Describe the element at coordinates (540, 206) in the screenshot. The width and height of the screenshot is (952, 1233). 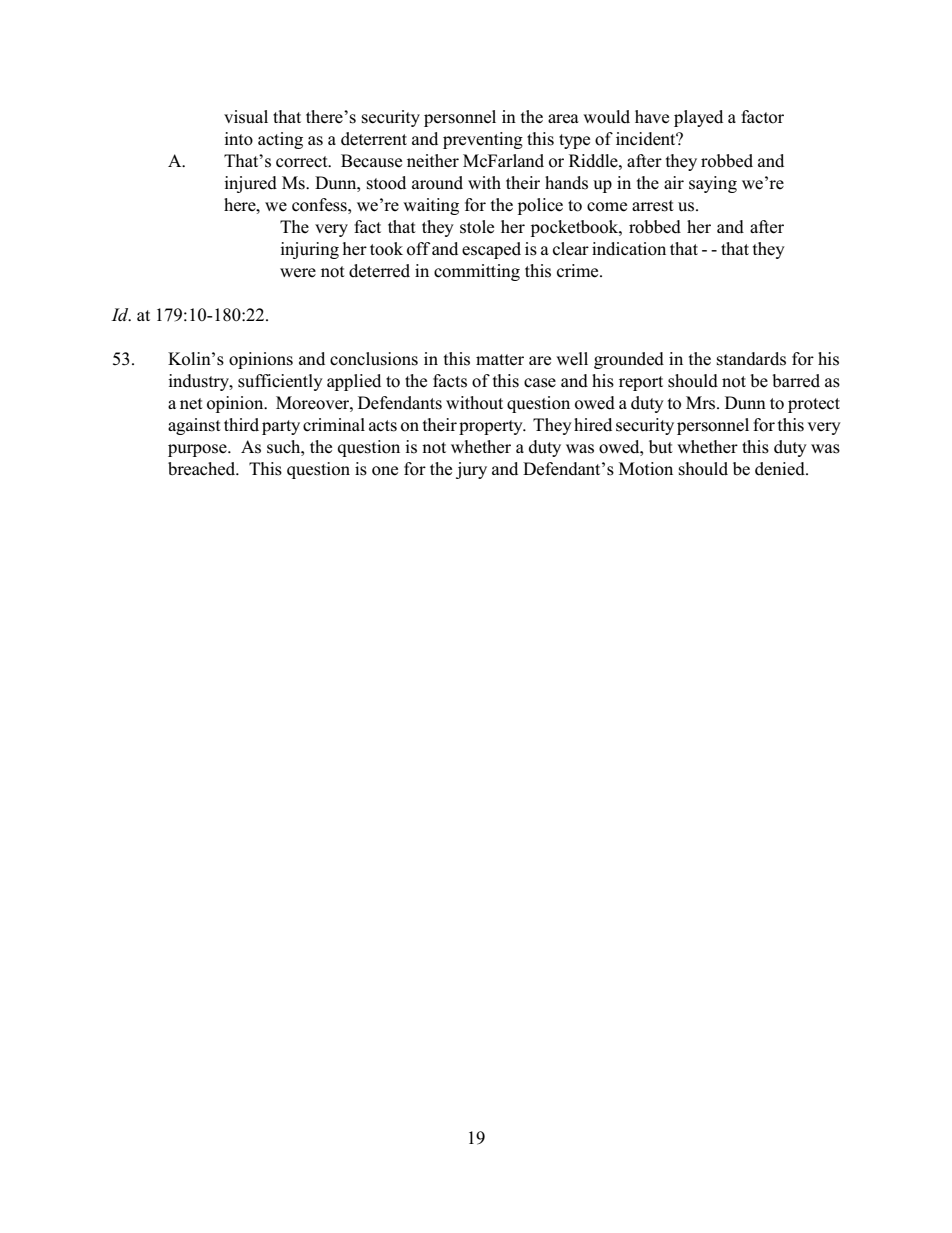
I see `police` at that location.
